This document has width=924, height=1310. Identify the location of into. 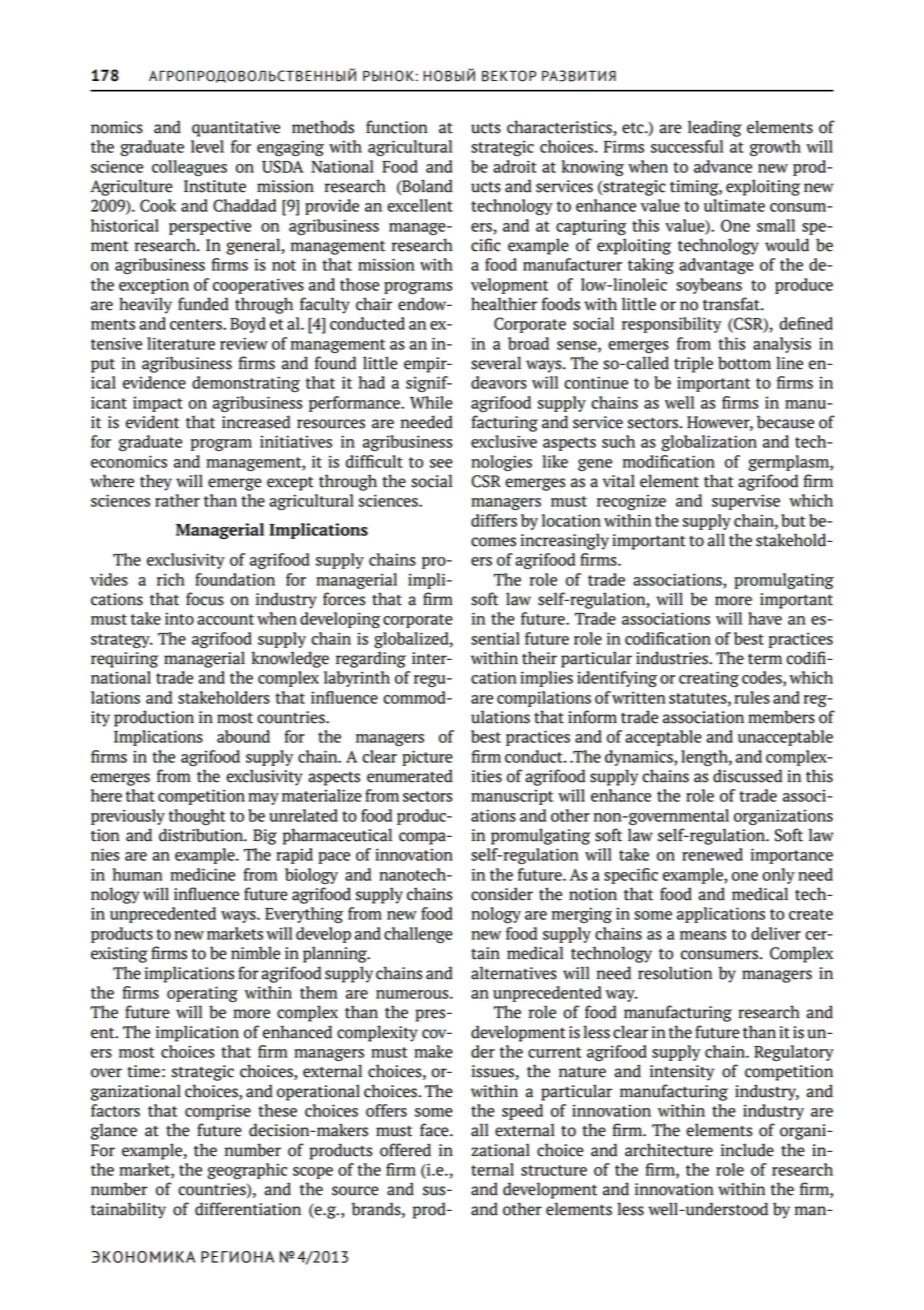
(179, 618).
